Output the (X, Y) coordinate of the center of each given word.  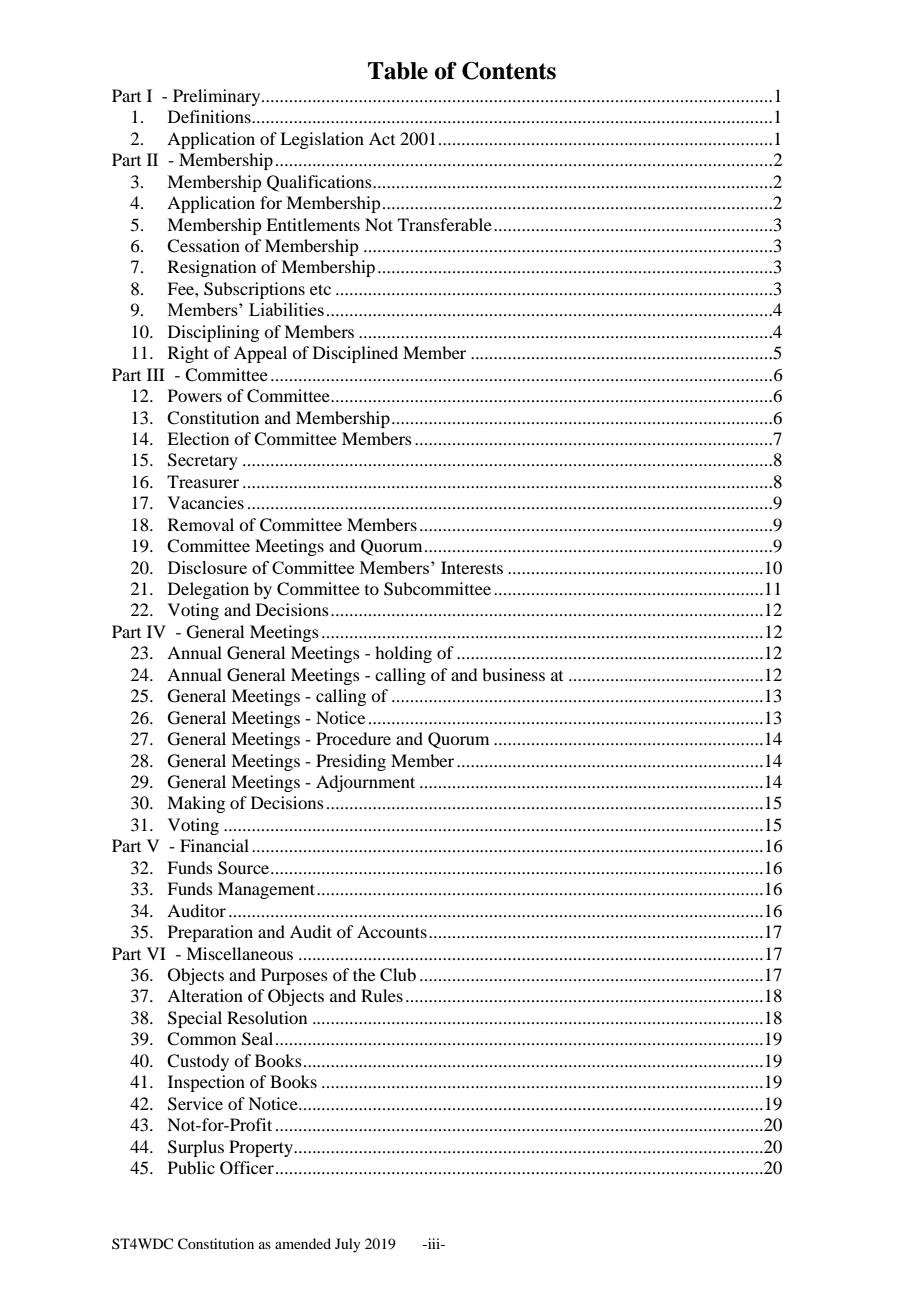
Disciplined (355, 354)
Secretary (203, 461)
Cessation (203, 246)
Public (191, 1167)
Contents (509, 70)
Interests (472, 567)
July (348, 1245)
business (513, 674)
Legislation (322, 140)
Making (196, 804)
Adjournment (365, 783)
